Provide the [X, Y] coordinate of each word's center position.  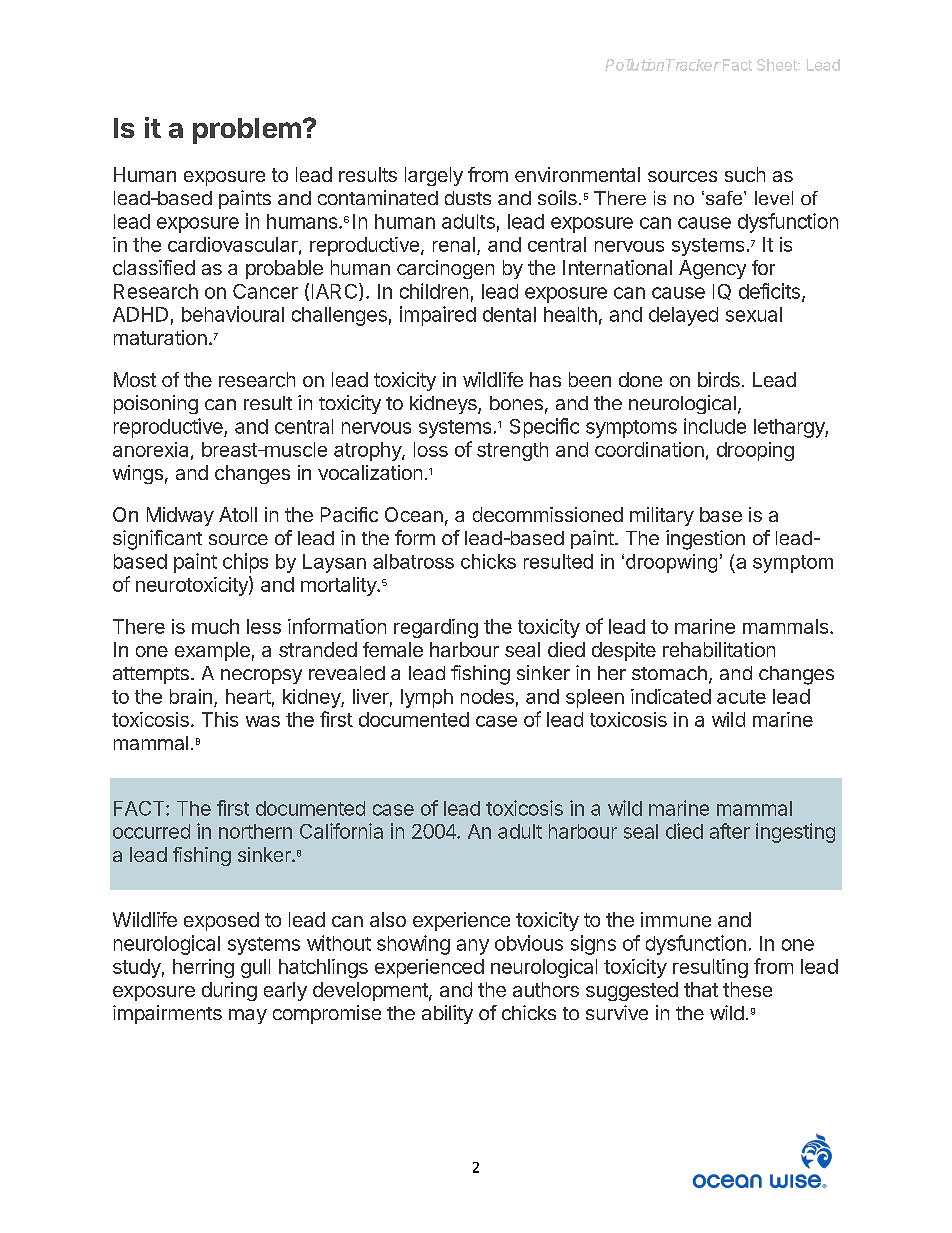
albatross [413, 561]
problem [247, 131]
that [701, 989]
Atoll [238, 514]
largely [434, 176]
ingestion [705, 540]
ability [447, 1014]
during [229, 991]
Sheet [778, 65]
